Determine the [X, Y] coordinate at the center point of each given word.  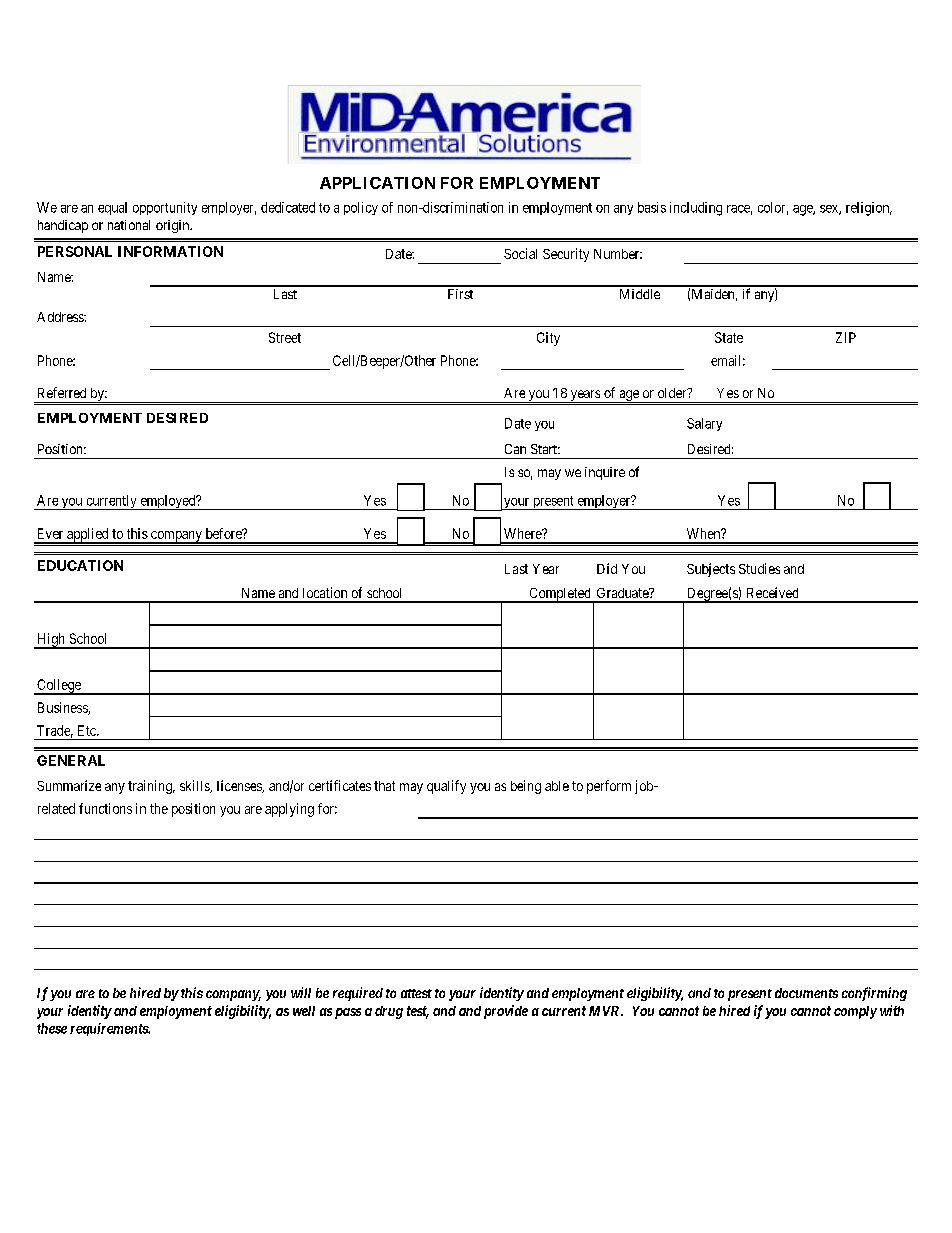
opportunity [165, 208]
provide [506, 1012]
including [696, 209]
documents [806, 993]
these [52, 1028]
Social [520, 253]
